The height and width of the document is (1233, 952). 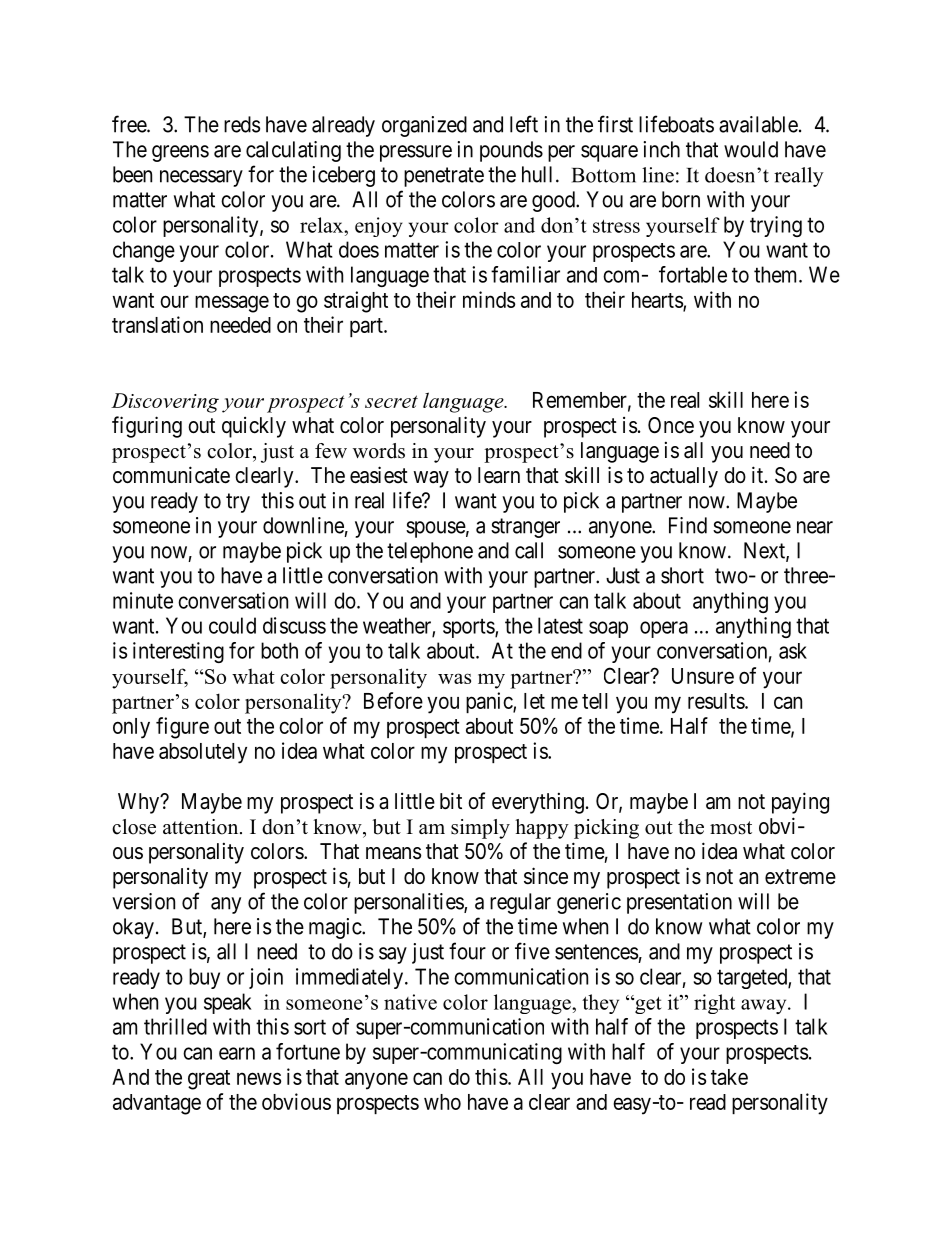 What do you see at coordinates (180, 153) in the document?
I see `greens` at bounding box center [180, 153].
